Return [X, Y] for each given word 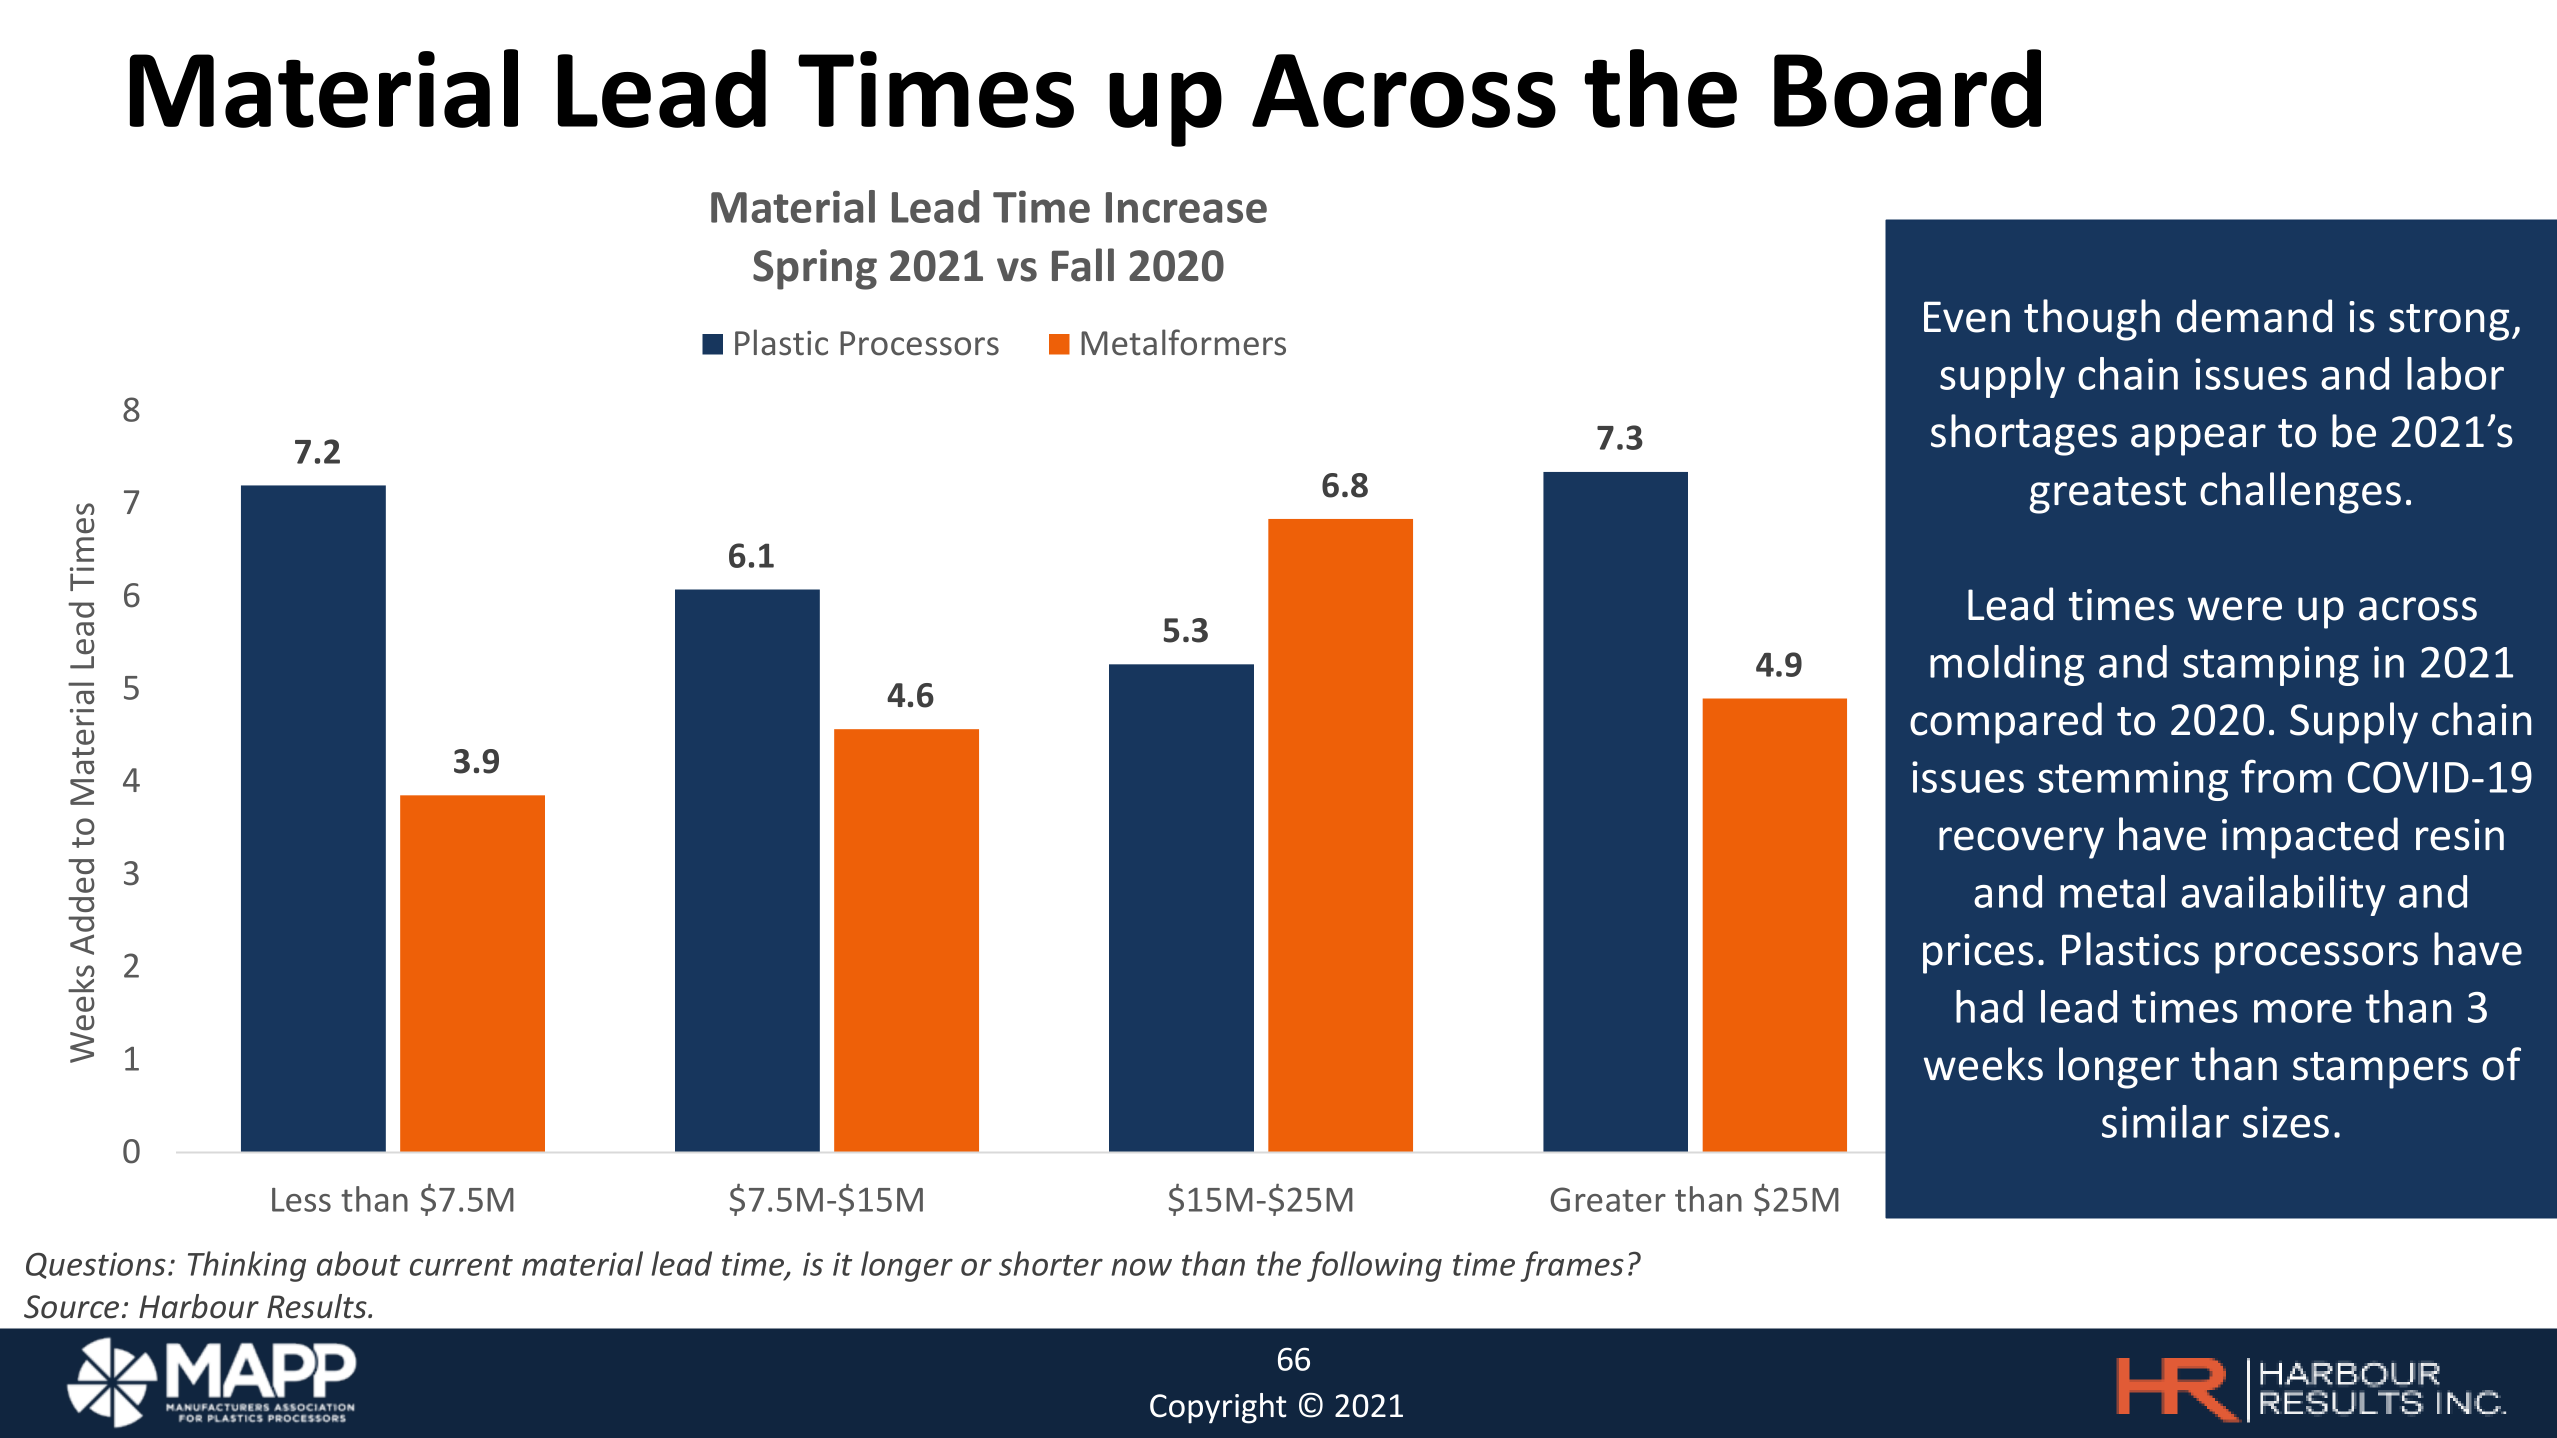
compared [2006, 723]
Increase [1186, 207]
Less [301, 1200]
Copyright [1218, 1408]
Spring [815, 269]
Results [318, 1306]
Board [1907, 88]
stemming [2133, 781]
